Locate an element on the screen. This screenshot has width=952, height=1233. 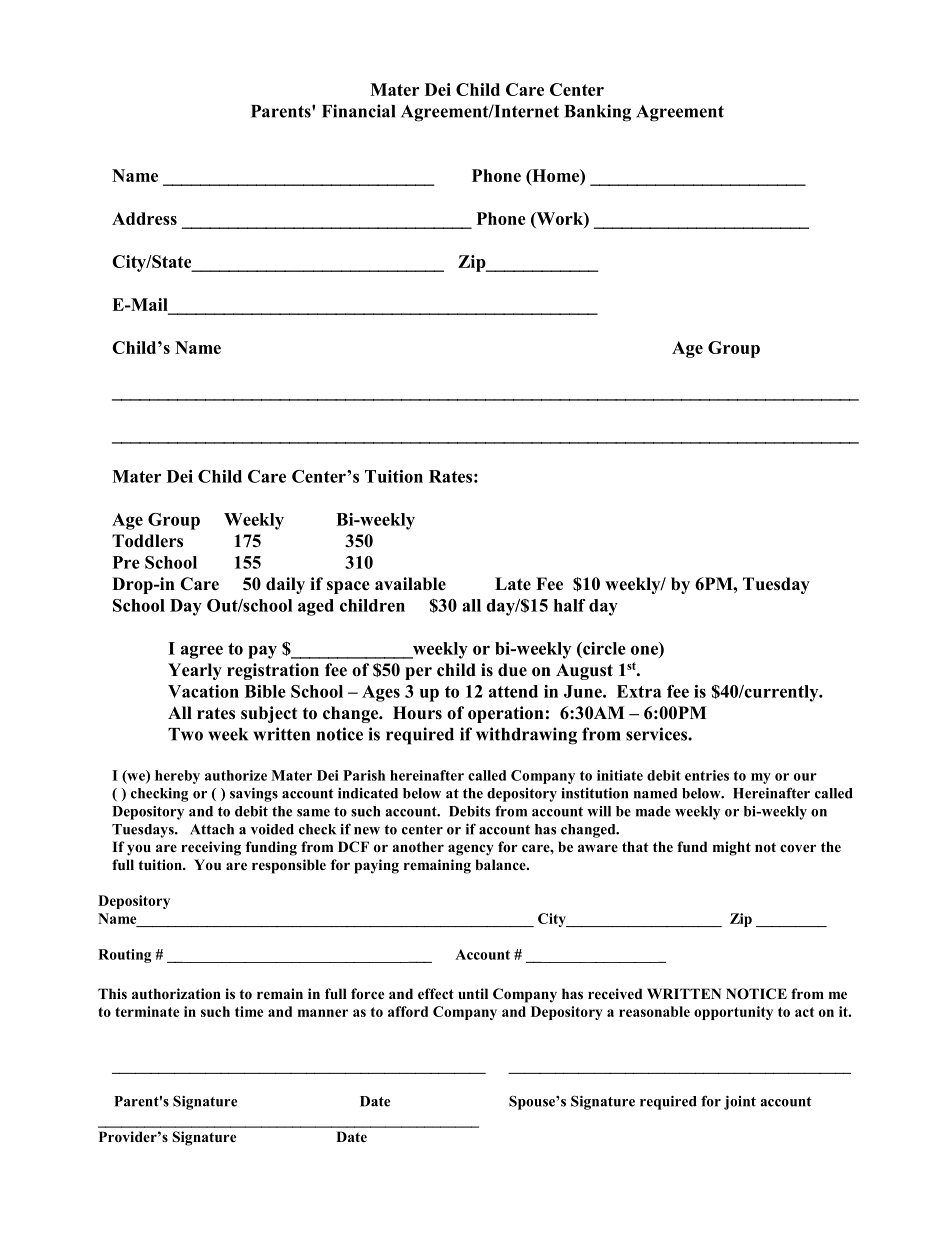
Address is located at coordinates (144, 218).
